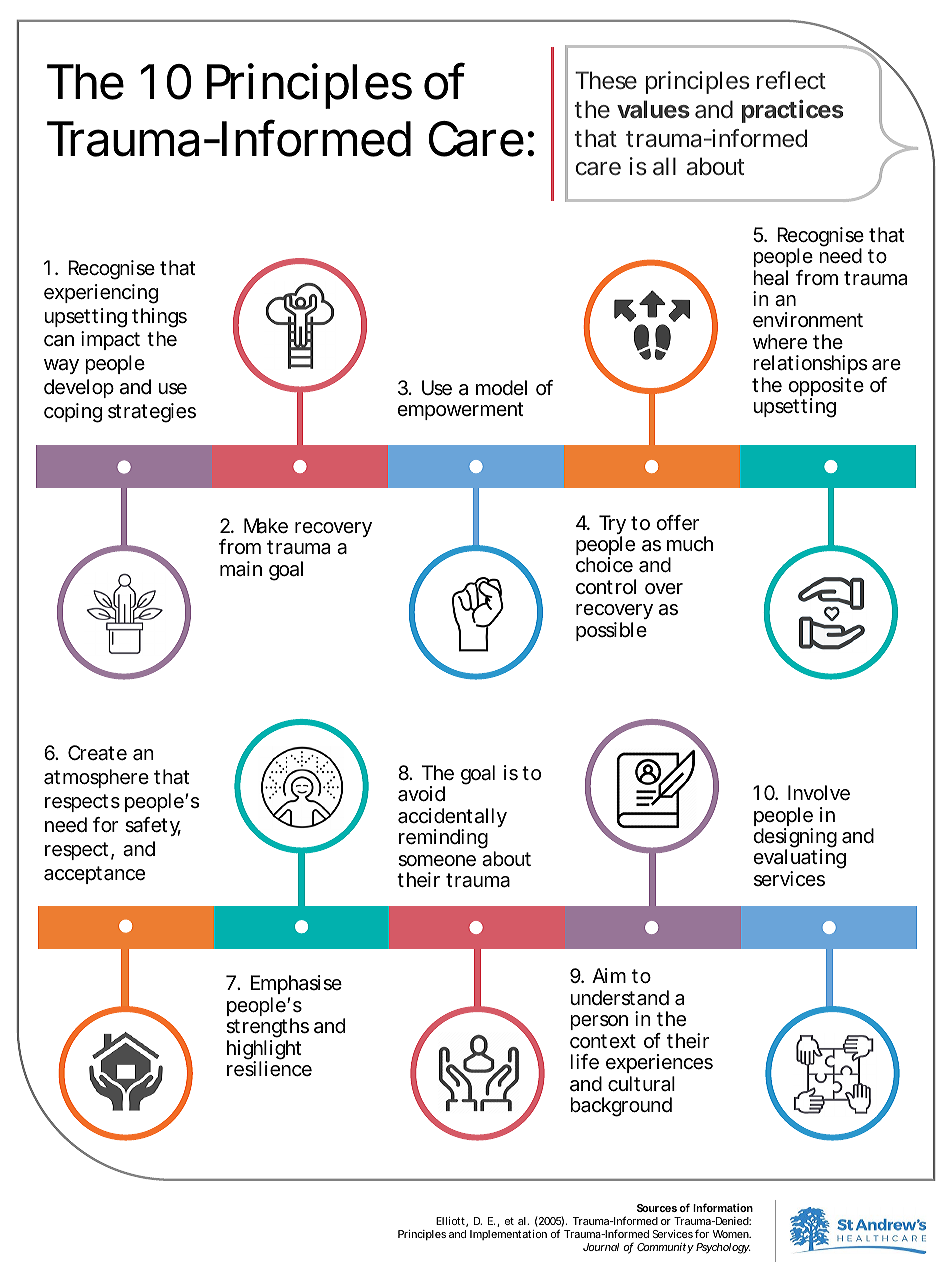  I want to click on These, so click(606, 80).
